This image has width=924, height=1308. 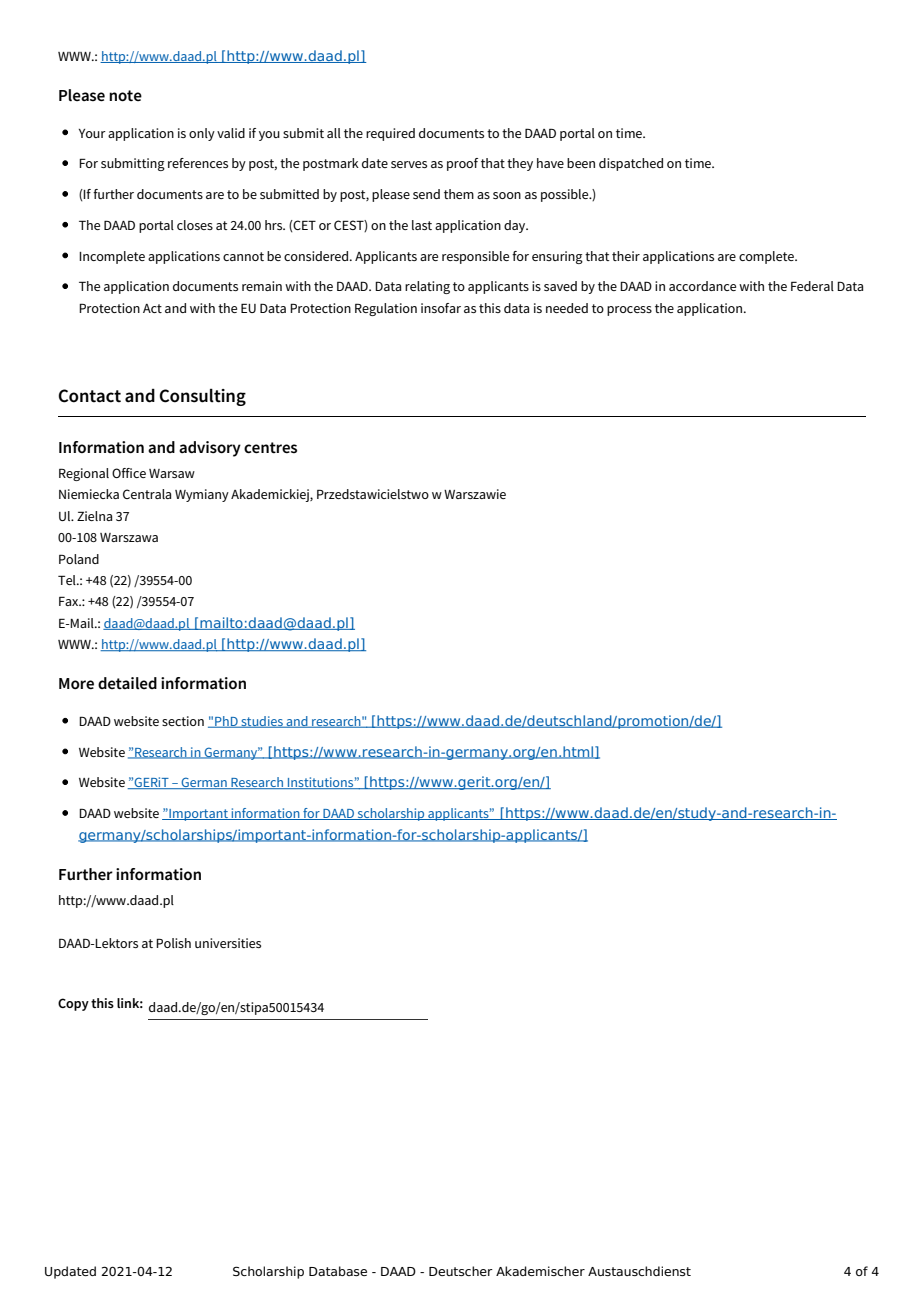 I want to click on universities, so click(x=228, y=943).
